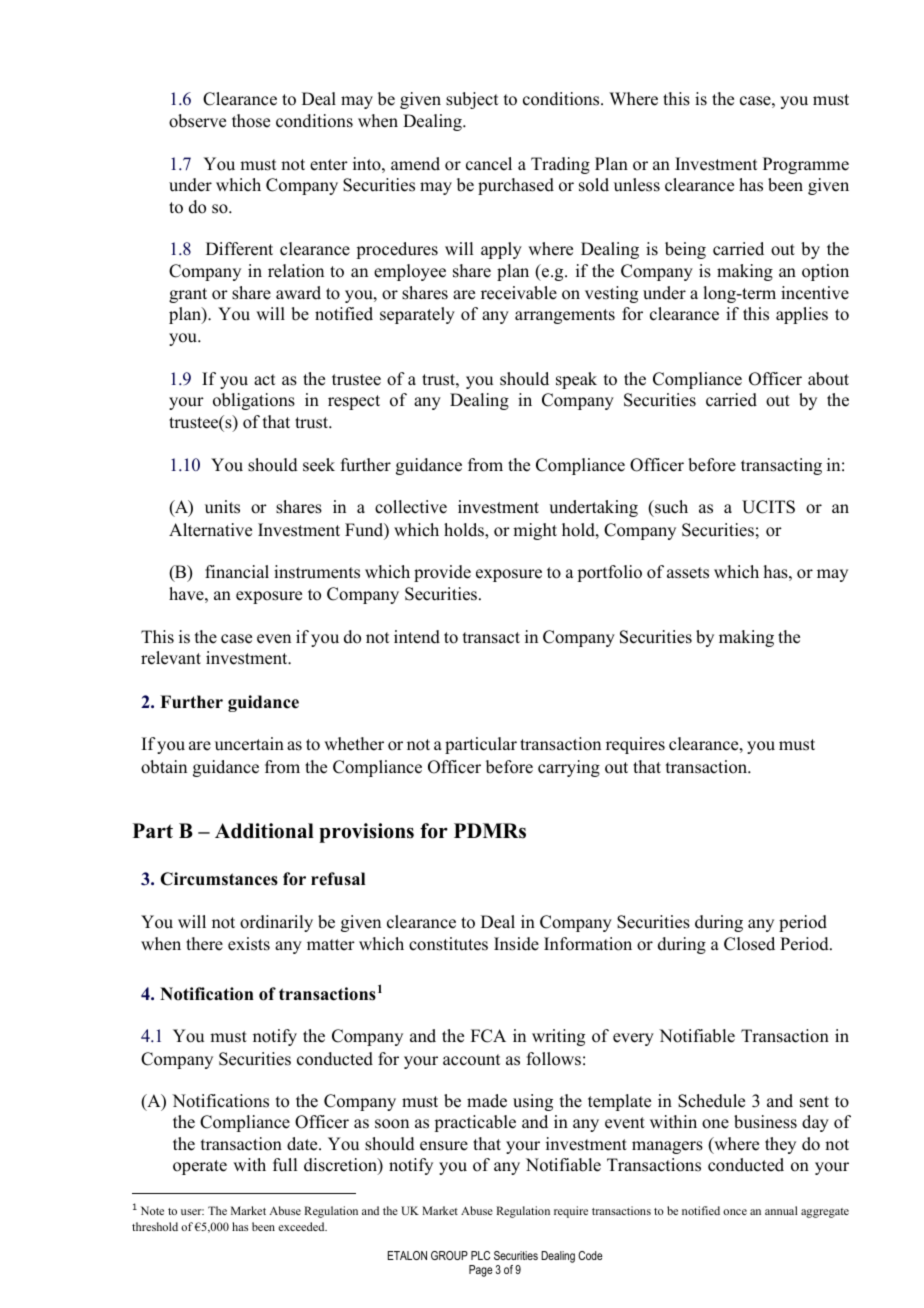 The image size is (924, 1308). What do you see at coordinates (806, 165) in the screenshot?
I see `Programme` at bounding box center [806, 165].
